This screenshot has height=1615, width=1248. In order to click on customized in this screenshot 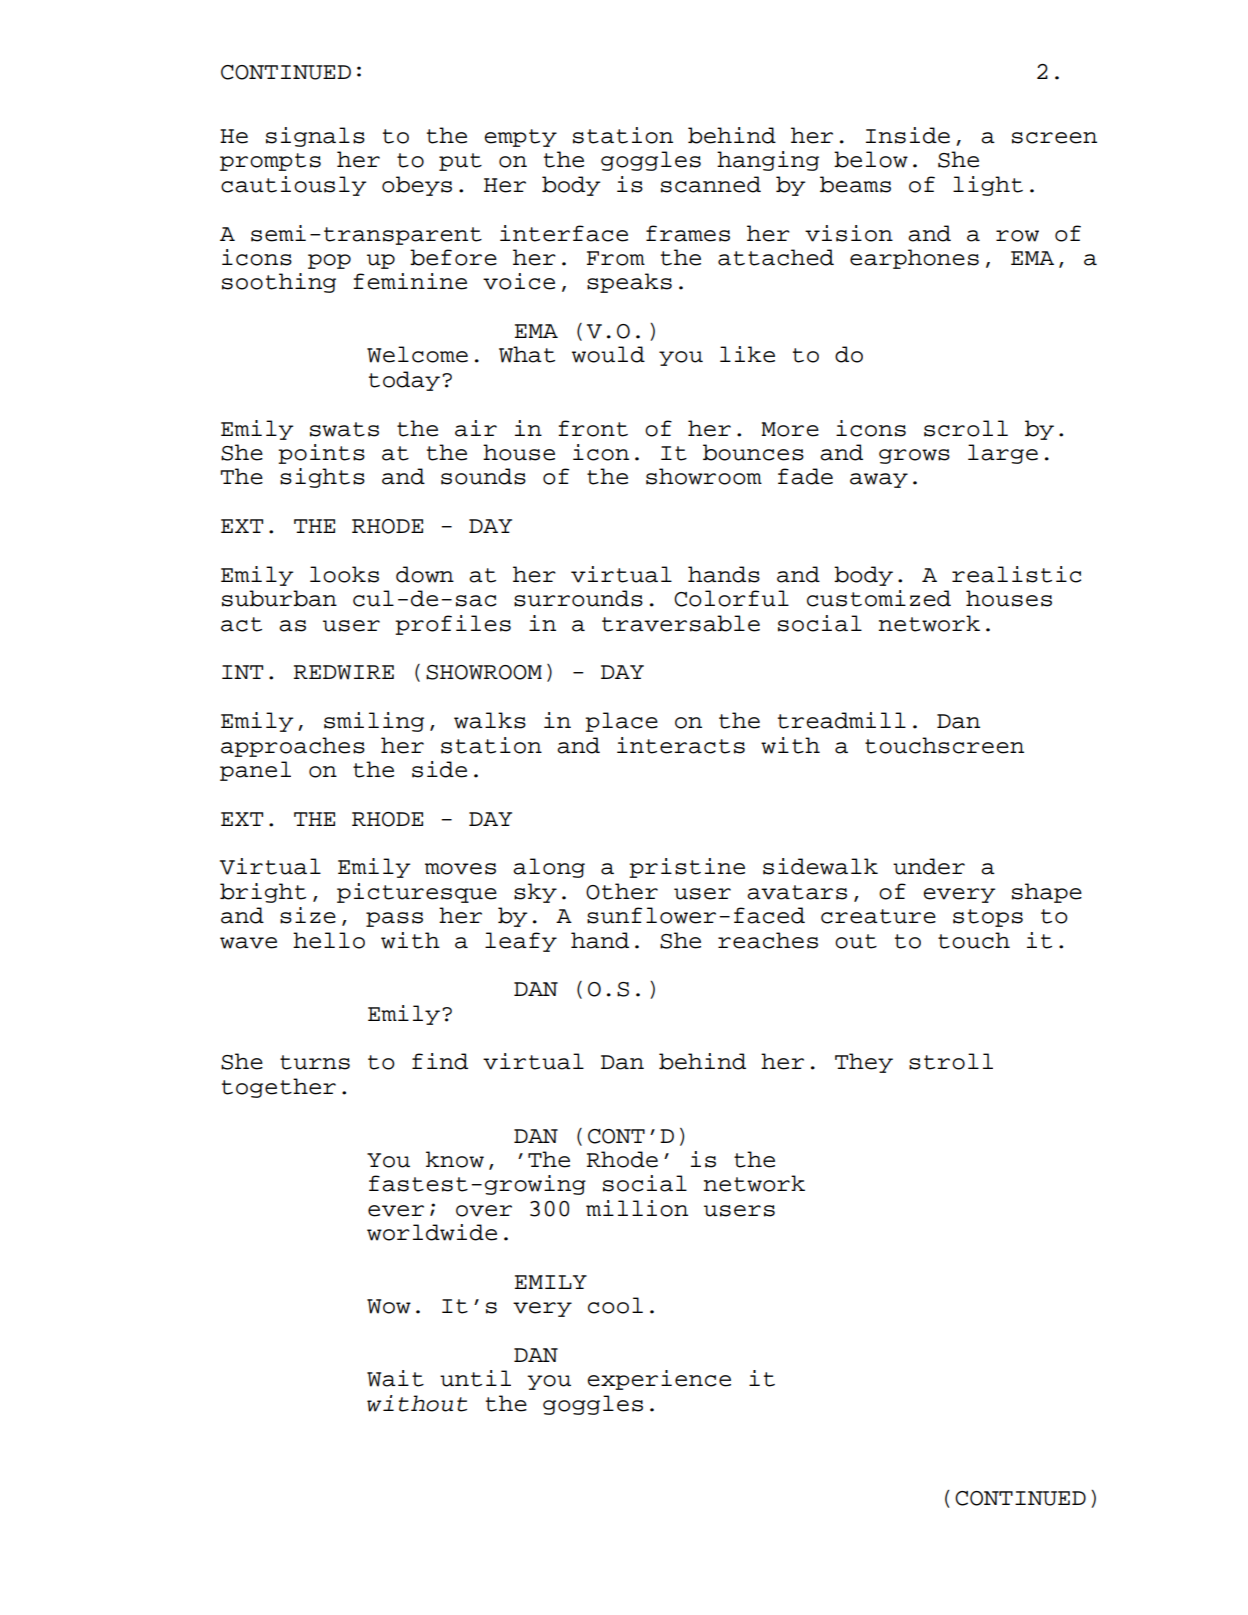, I will do `click(879, 598)`.
